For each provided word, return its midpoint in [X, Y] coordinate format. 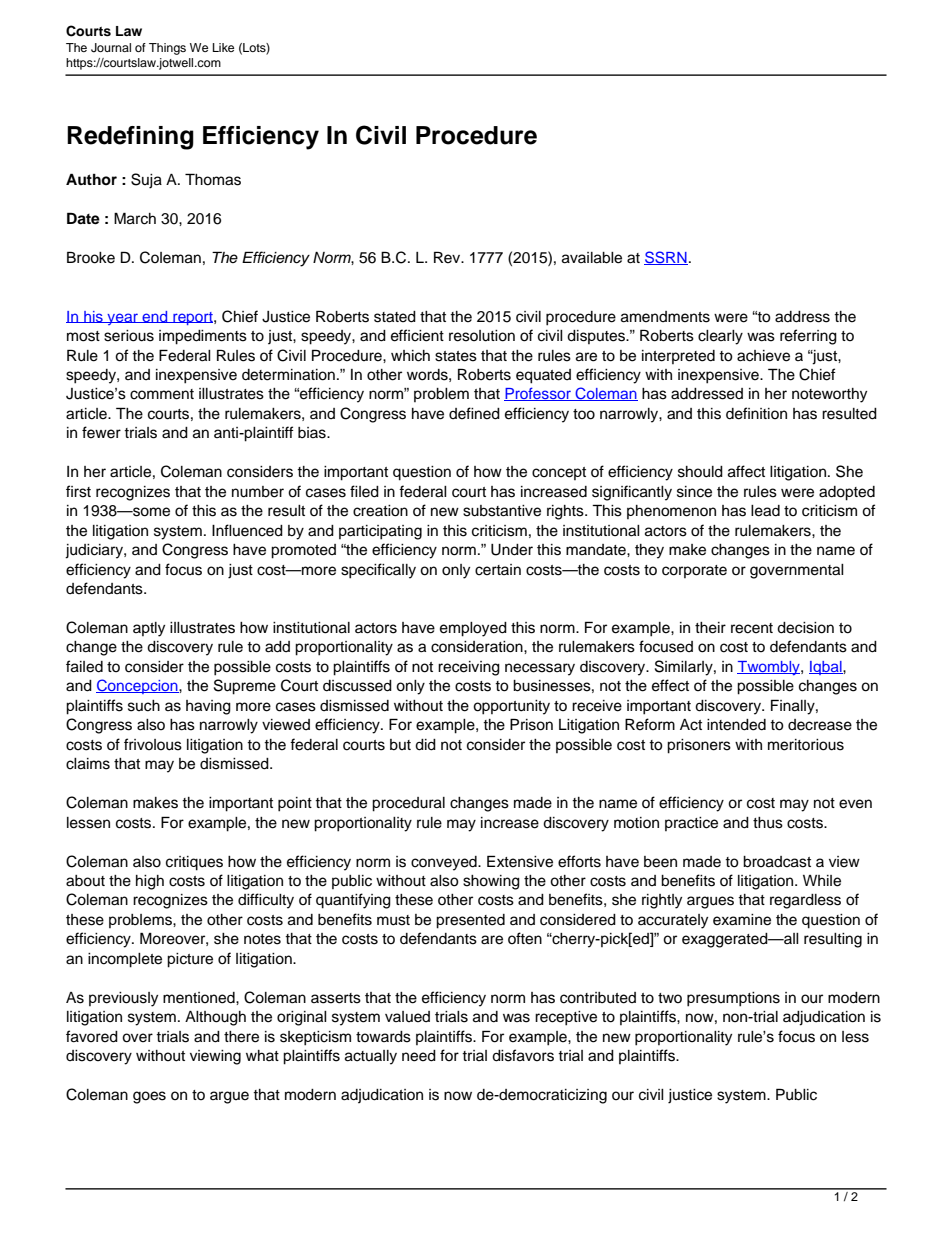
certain [498, 570]
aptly [149, 629]
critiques [194, 863]
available [592, 258]
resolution [482, 336]
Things [167, 49]
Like [223, 47]
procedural [408, 804]
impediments [203, 337]
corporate [694, 571]
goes [149, 1097]
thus [768, 823]
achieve [763, 356]
